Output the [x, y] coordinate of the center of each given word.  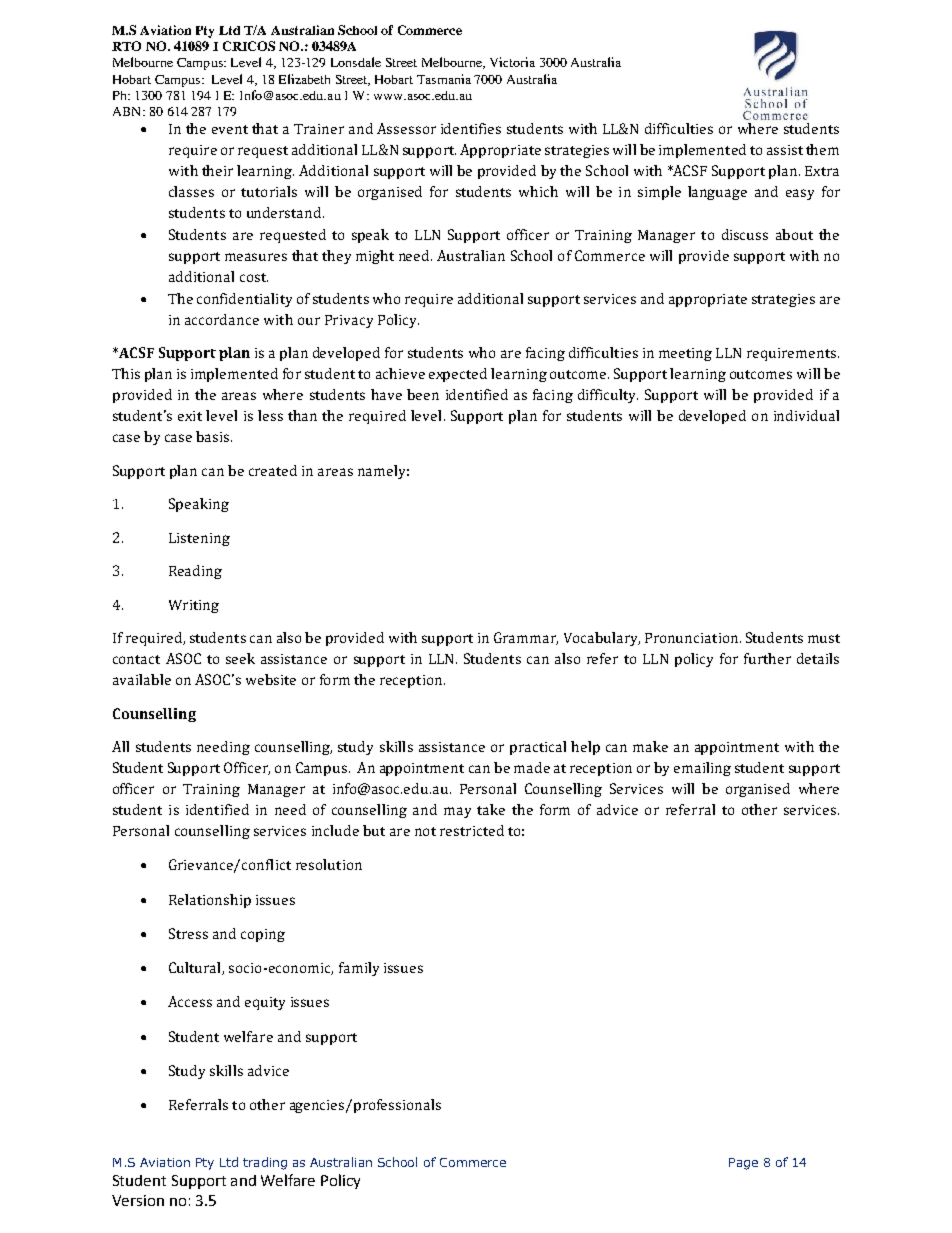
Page [743, 1164]
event [230, 129]
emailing [702, 769]
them [822, 149]
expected [458, 375]
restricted [472, 830]
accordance [222, 319]
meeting [685, 354]
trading [265, 1163]
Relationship [210, 901]
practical [538, 748]
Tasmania [444, 79]
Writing [194, 606]
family [359, 969]
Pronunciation [693, 638]
